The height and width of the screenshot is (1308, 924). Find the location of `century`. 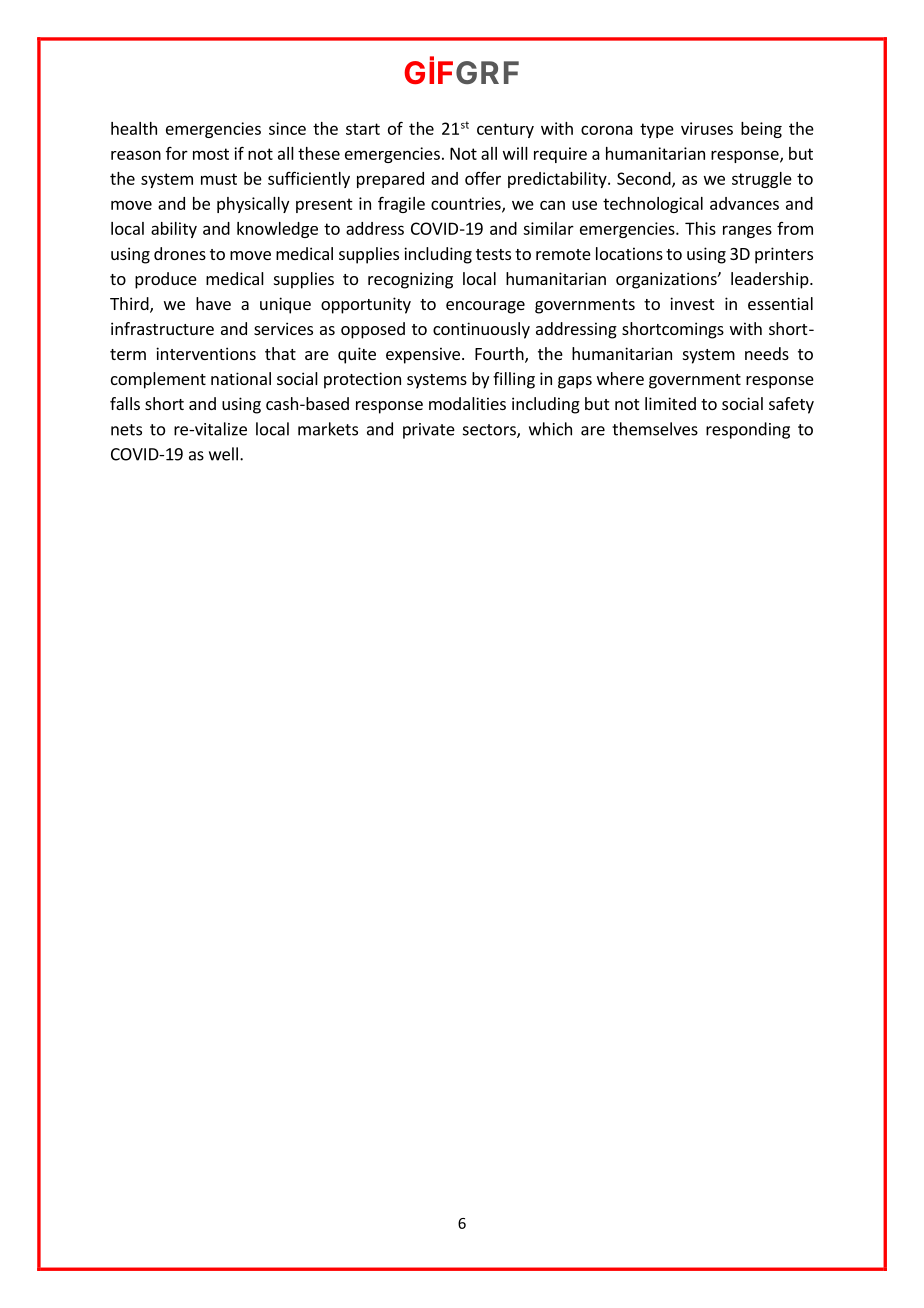

century is located at coordinates (505, 130).
